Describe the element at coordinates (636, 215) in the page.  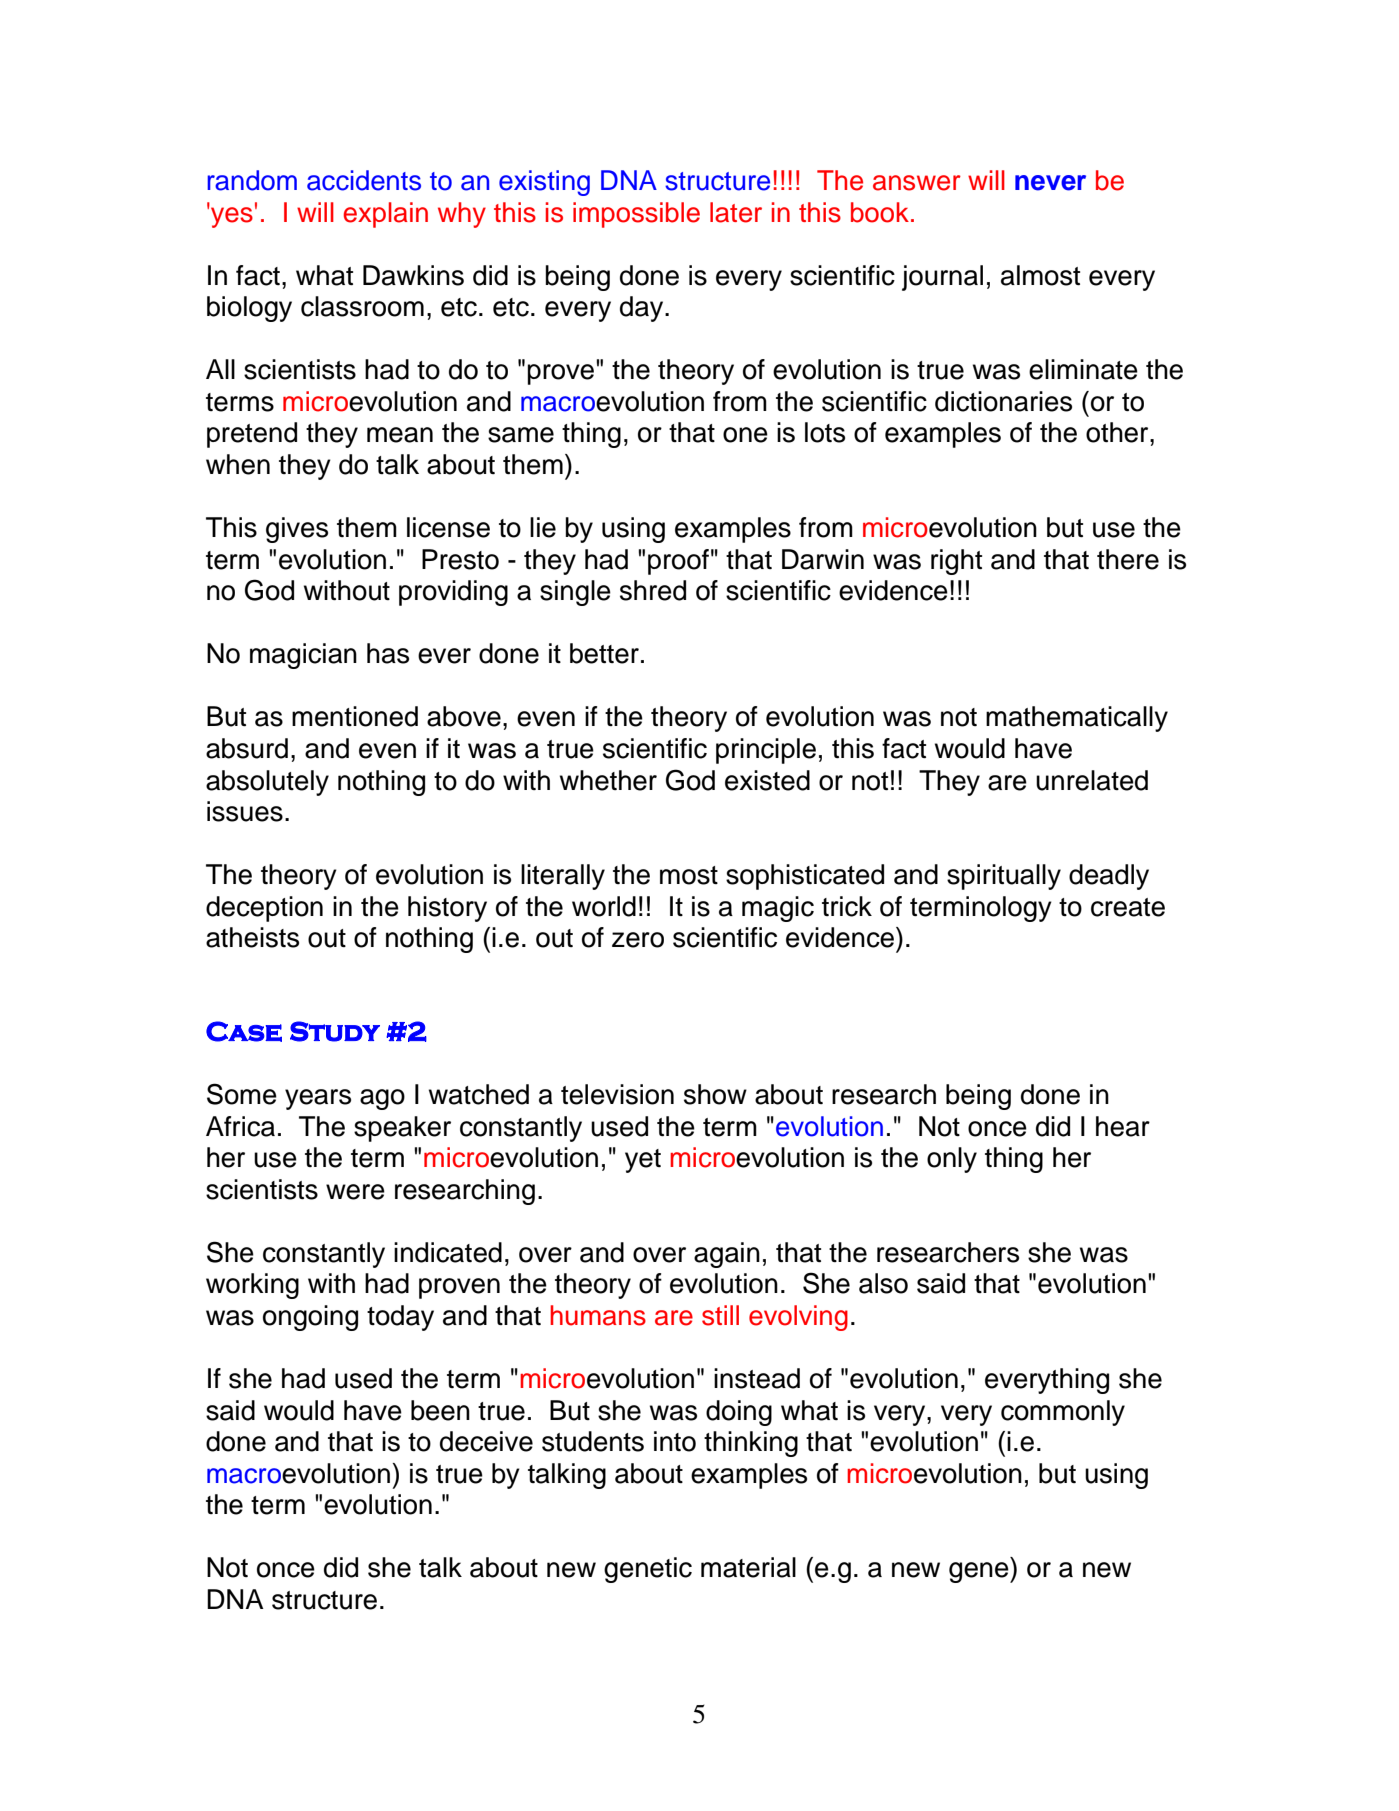
I see `impossible` at that location.
